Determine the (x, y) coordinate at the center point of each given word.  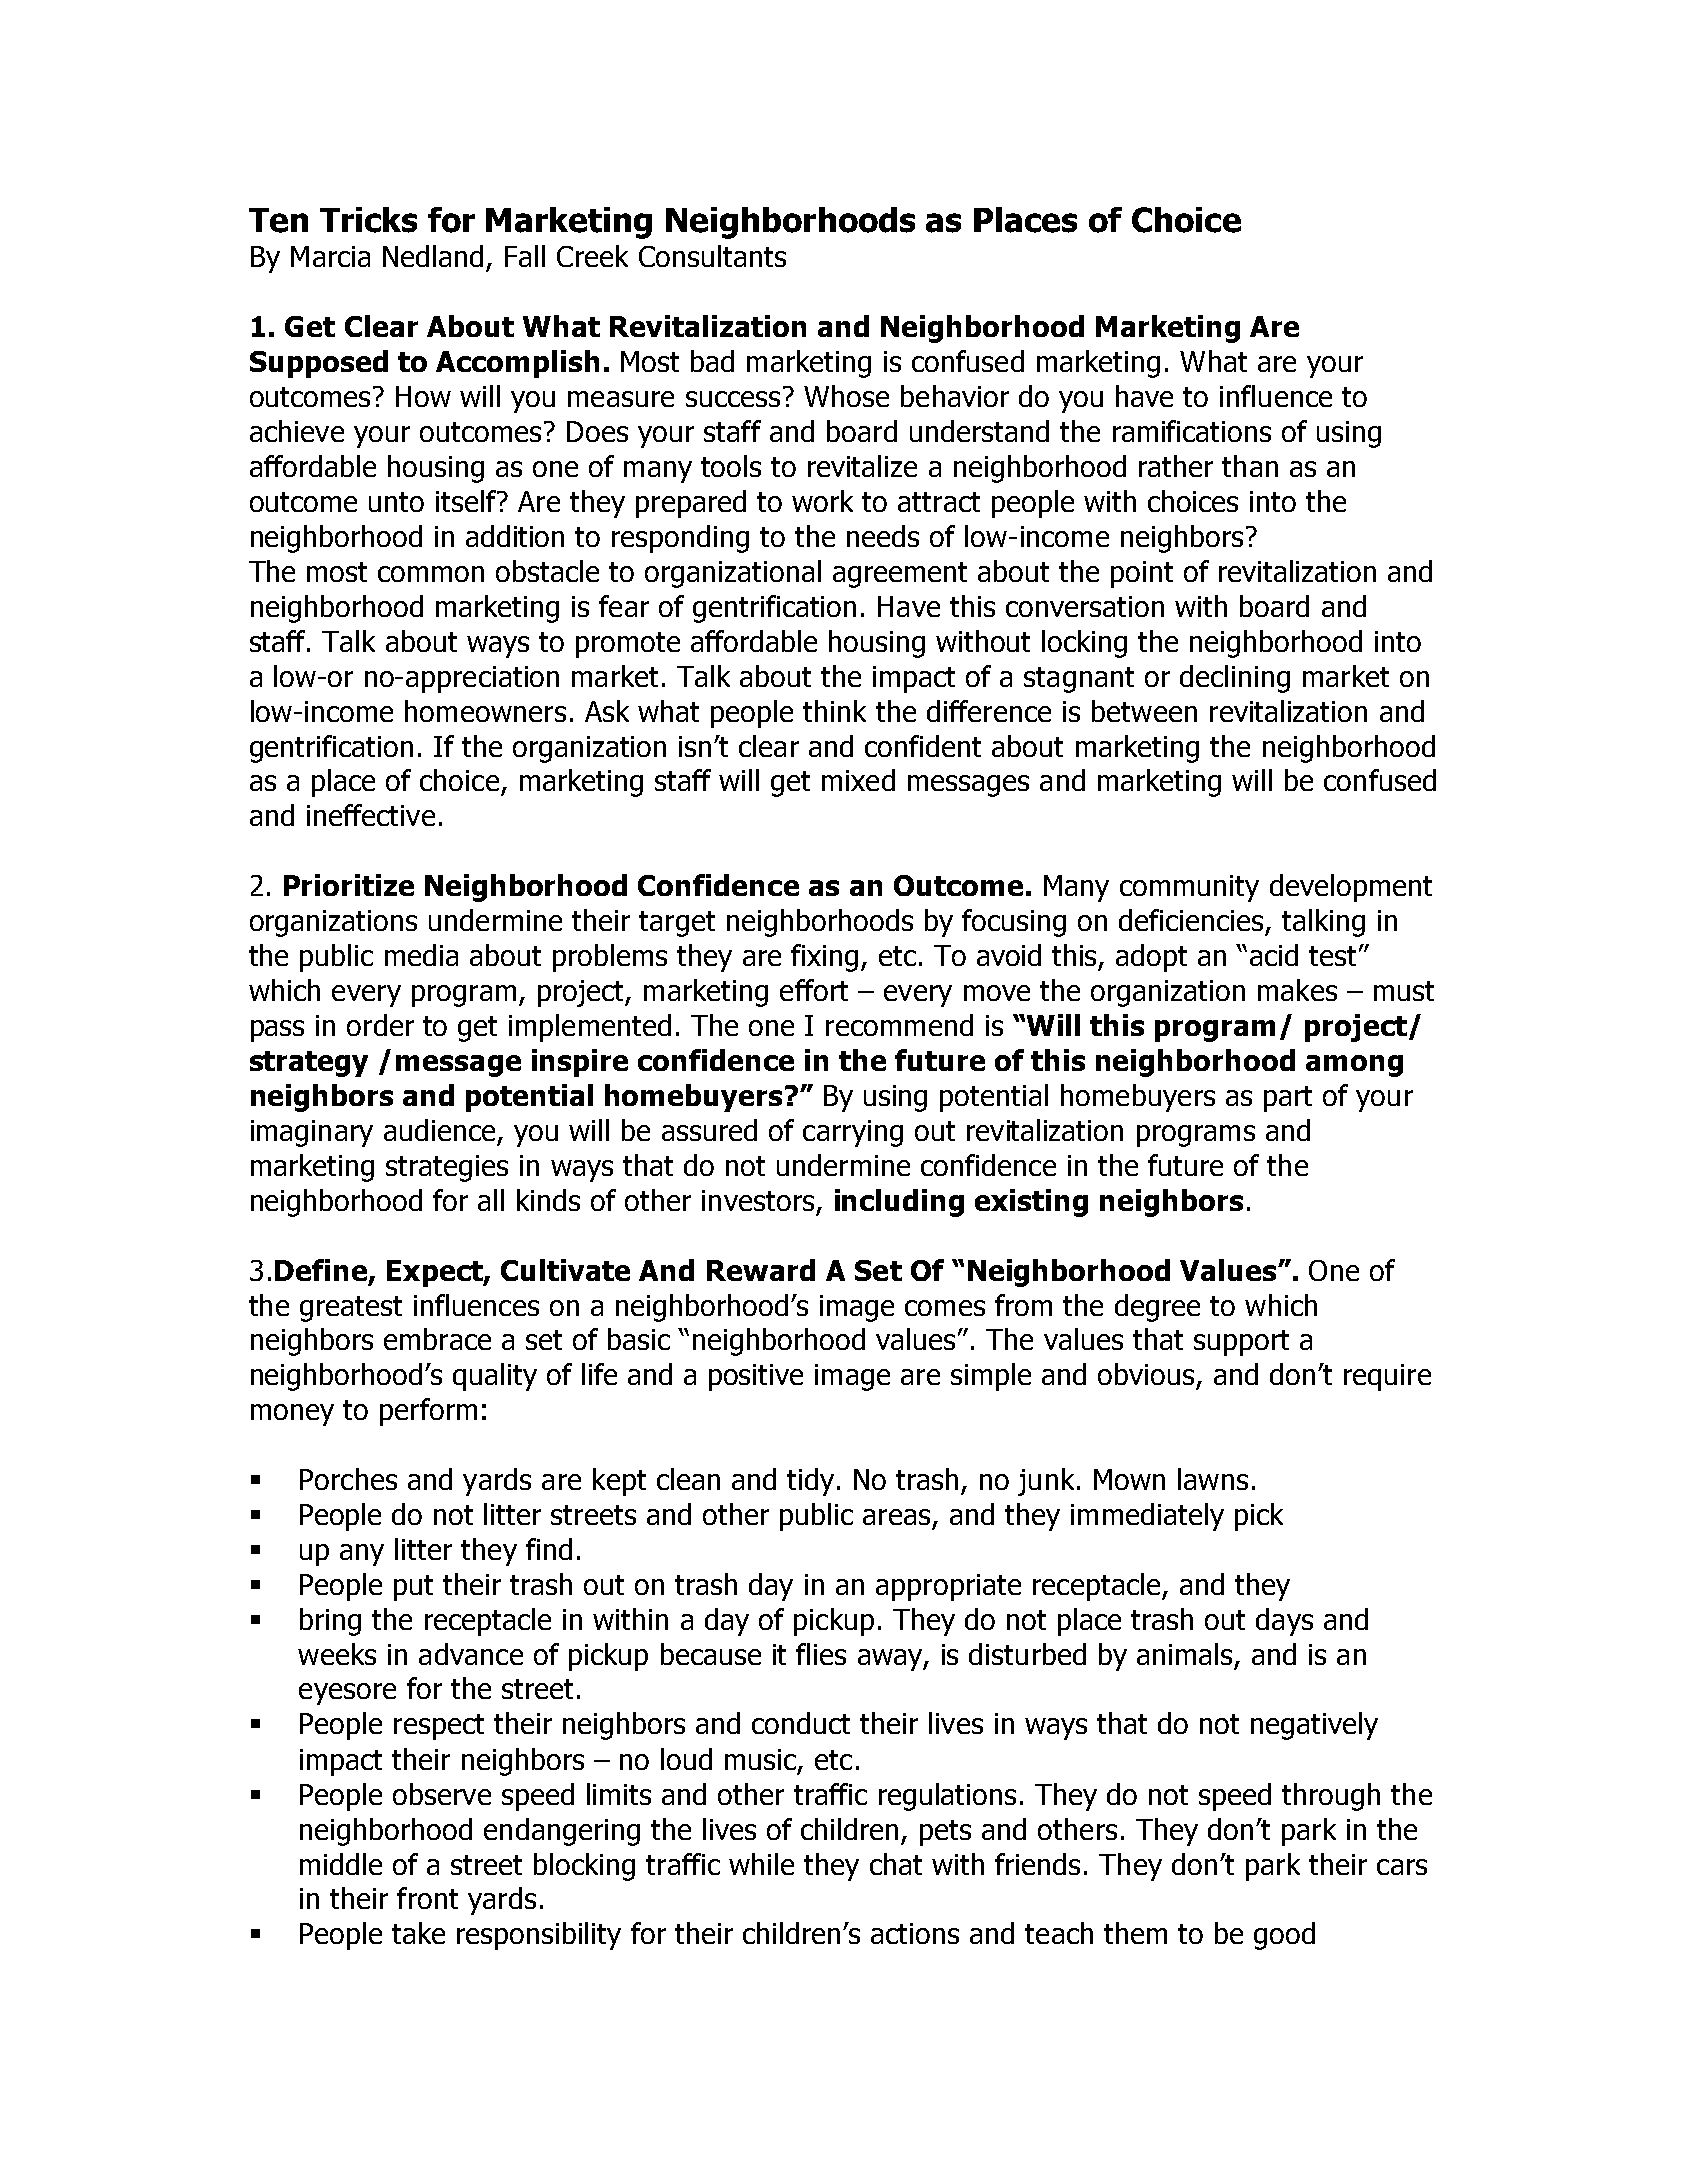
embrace (437, 1339)
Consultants (712, 256)
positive (756, 1377)
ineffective (371, 815)
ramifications (1192, 431)
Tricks (368, 220)
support (1241, 1343)
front (427, 1898)
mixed (858, 780)
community (1189, 888)
